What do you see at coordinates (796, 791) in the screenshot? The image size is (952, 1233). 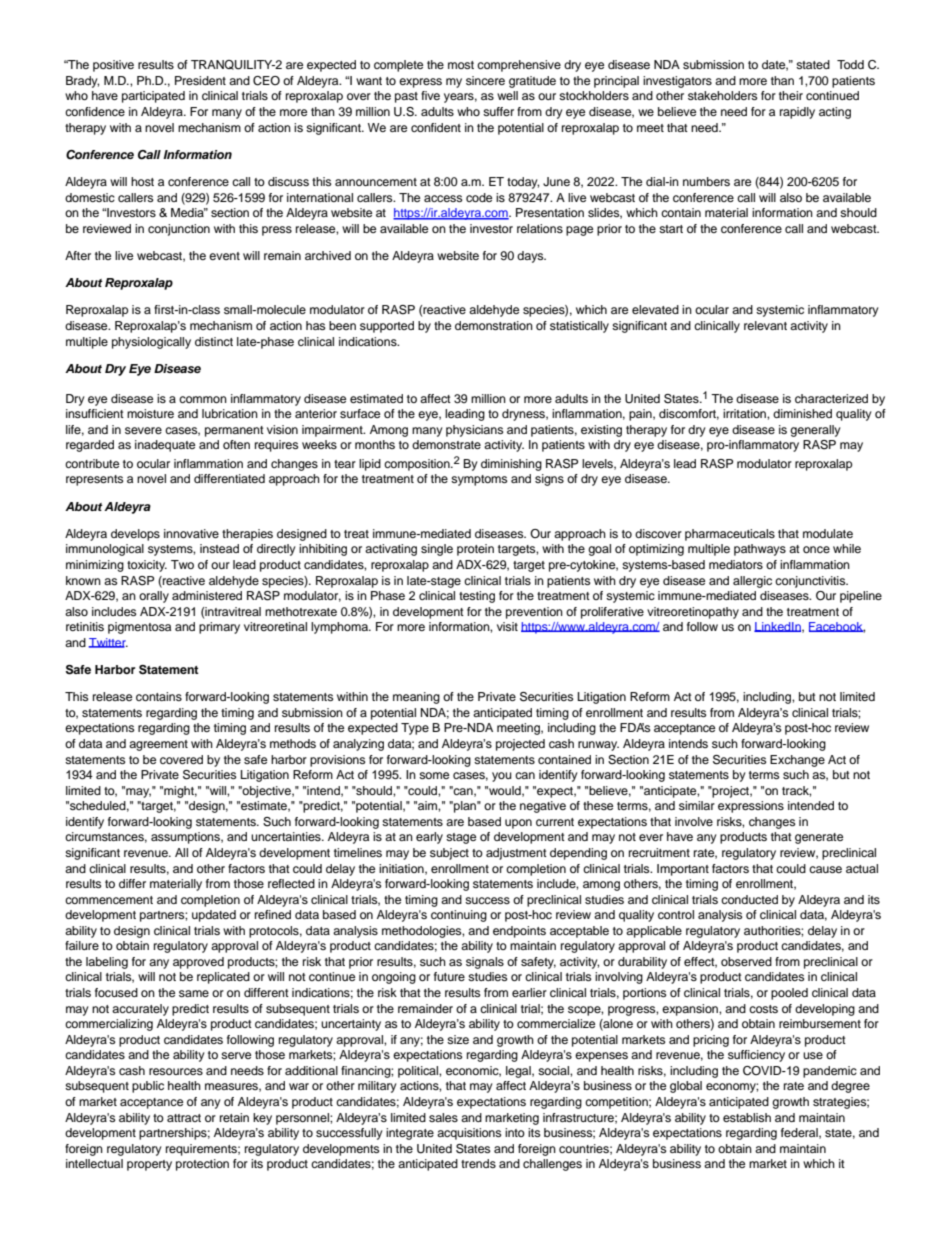 I see `track` at bounding box center [796, 791].
